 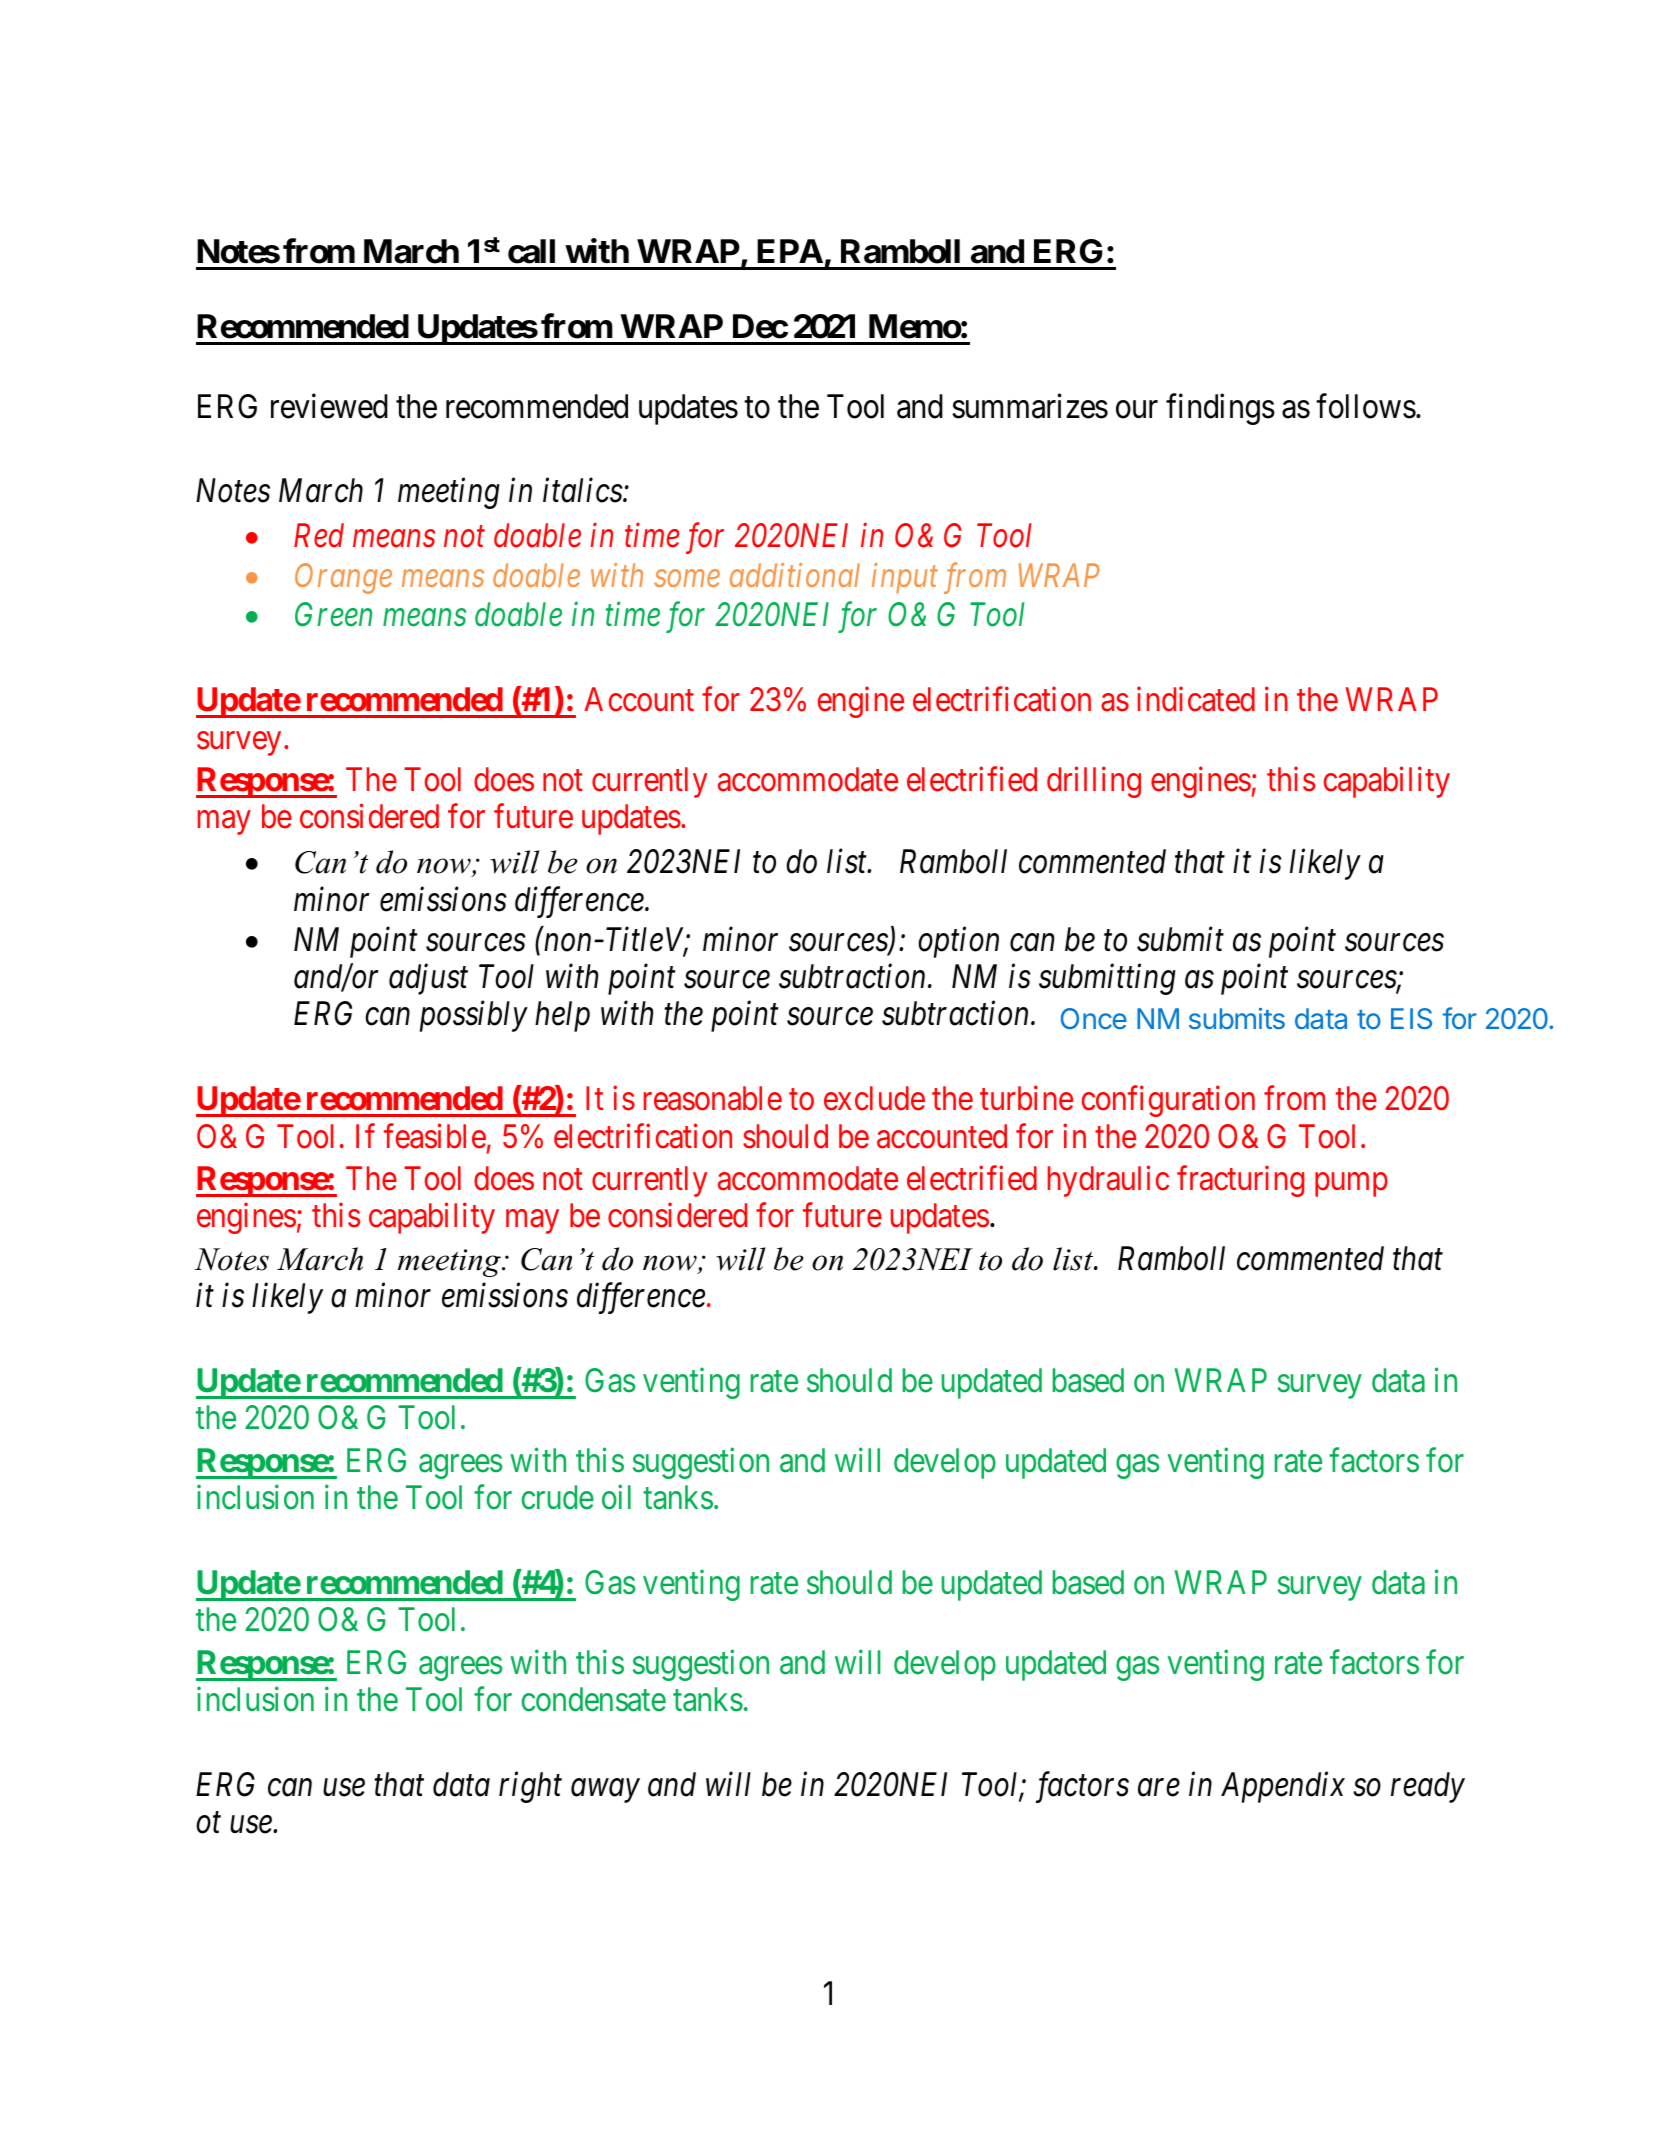 I want to click on indicated, so click(x=1196, y=699).
